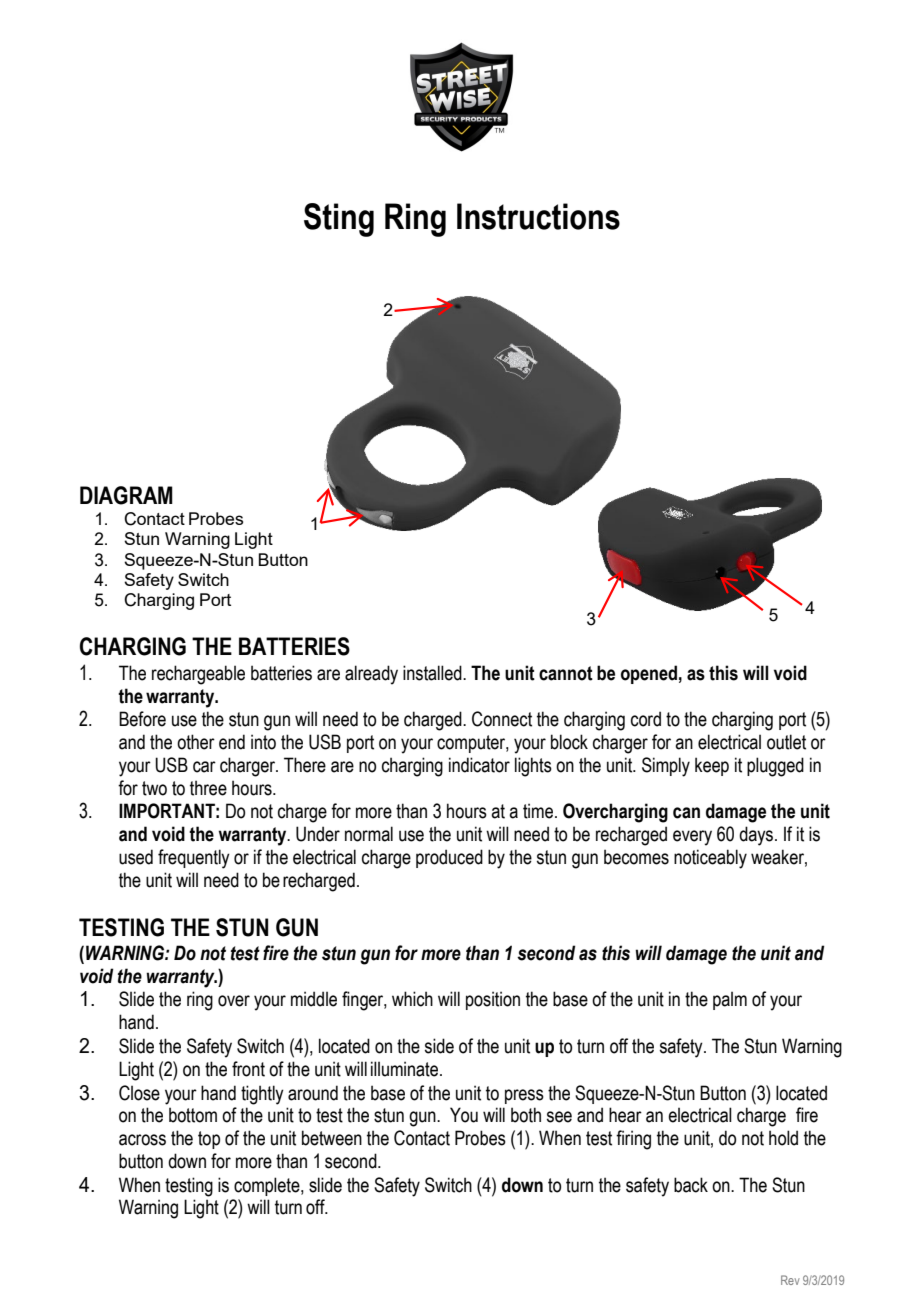 This document has width=924, height=1310. What do you see at coordinates (449, 858) in the document?
I see `produced` at bounding box center [449, 858].
